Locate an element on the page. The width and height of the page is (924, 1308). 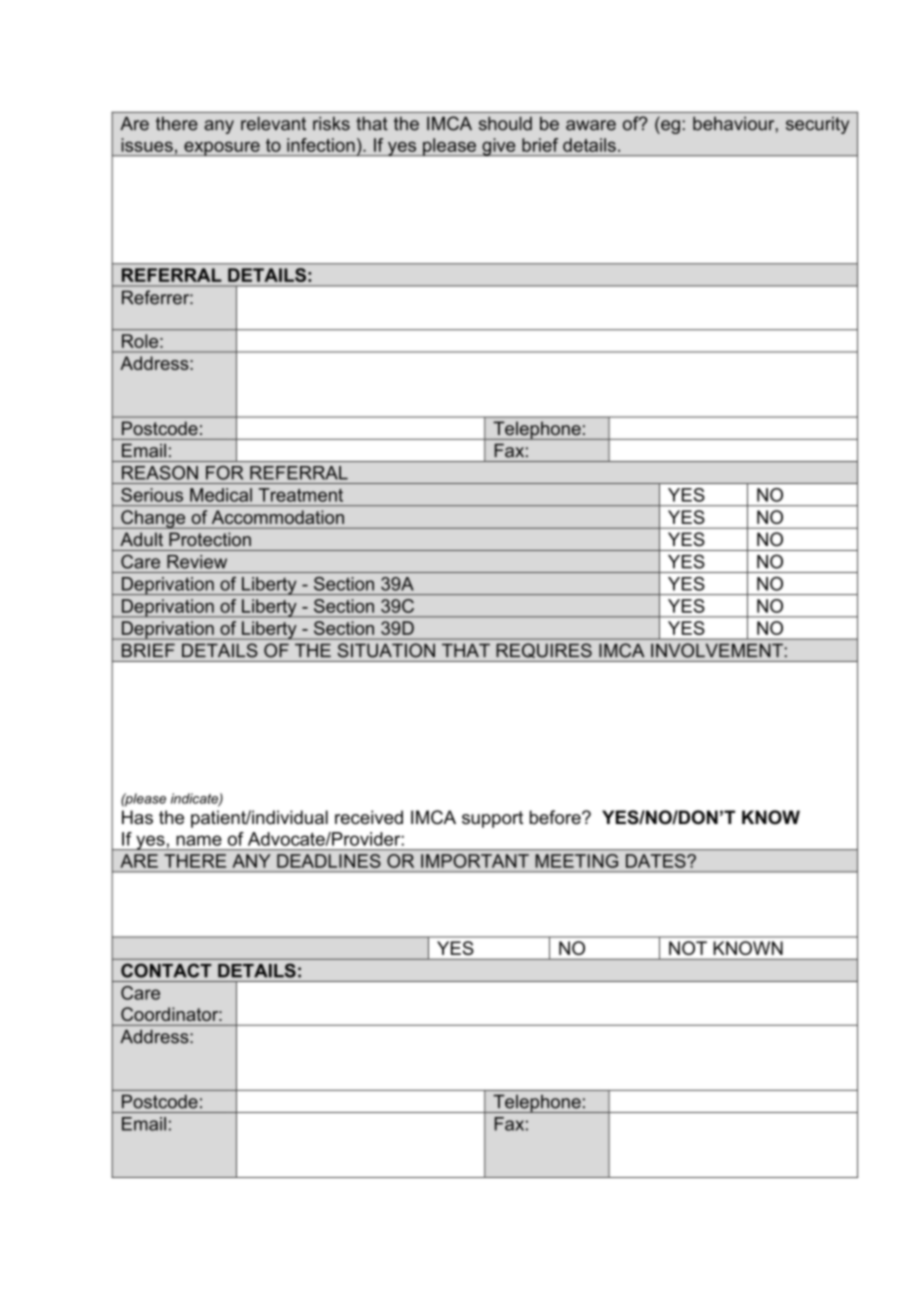
Change is located at coordinates (153, 519).
